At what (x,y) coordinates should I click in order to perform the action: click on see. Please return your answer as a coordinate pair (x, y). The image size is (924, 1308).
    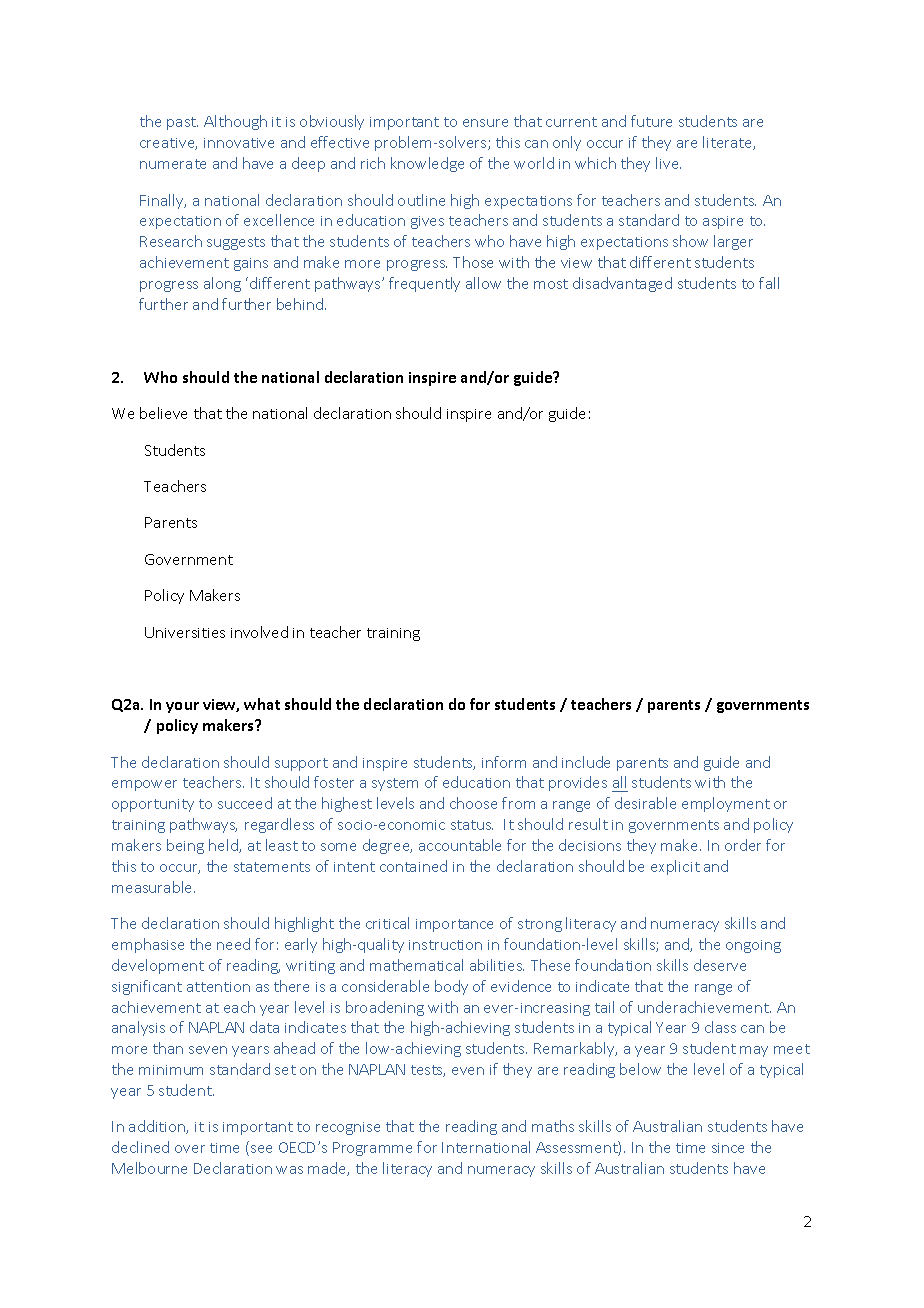
    Looking at the image, I should click on (261, 1149).
